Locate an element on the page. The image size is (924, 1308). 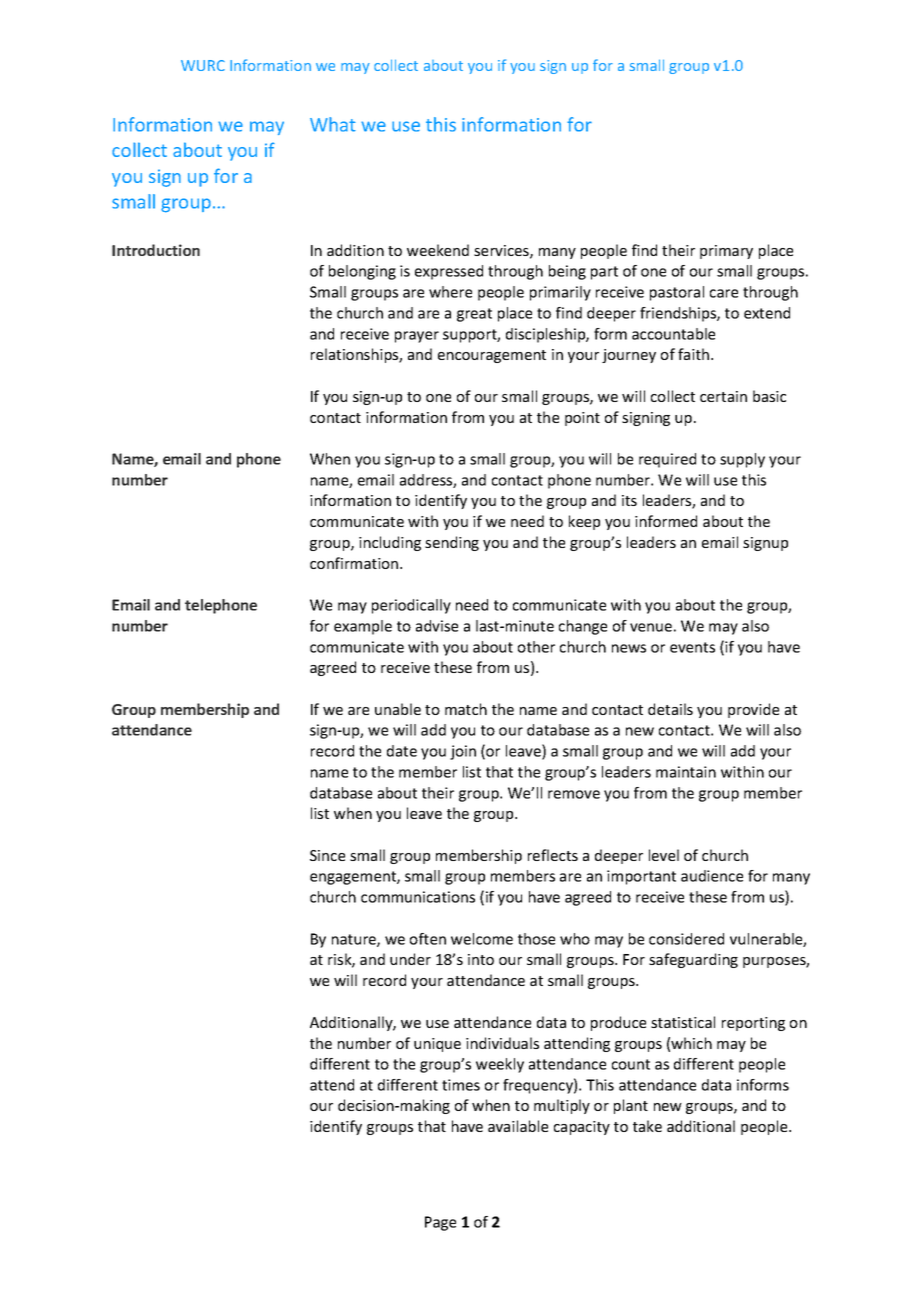
What is located at coordinates (333, 124).
